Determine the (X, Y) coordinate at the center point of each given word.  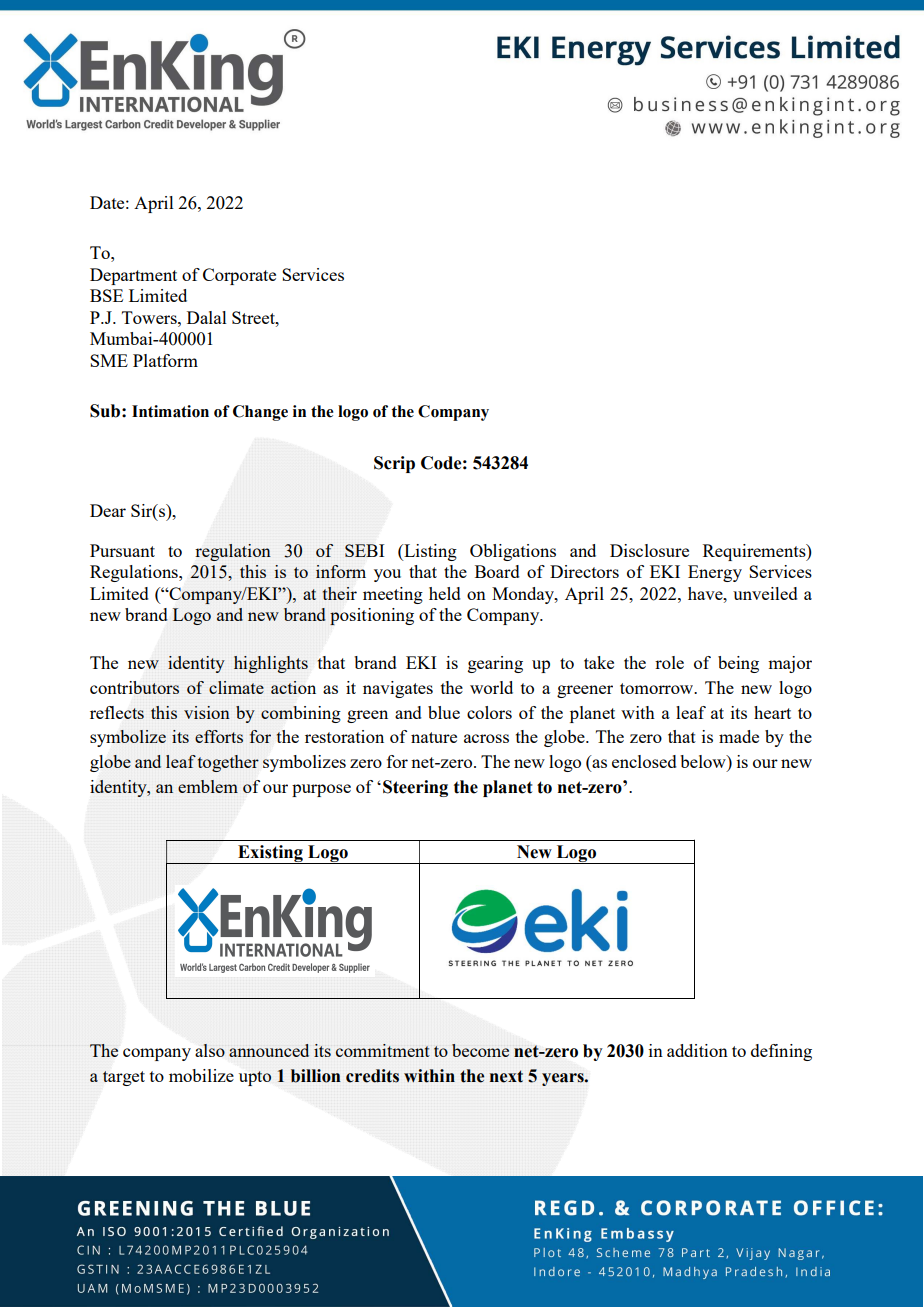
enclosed (644, 761)
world (491, 687)
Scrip (394, 464)
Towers (150, 317)
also (210, 1050)
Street (254, 317)
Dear (108, 510)
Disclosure (649, 550)
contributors (134, 687)
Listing (429, 552)
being (738, 664)
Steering (415, 788)
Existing (270, 854)
